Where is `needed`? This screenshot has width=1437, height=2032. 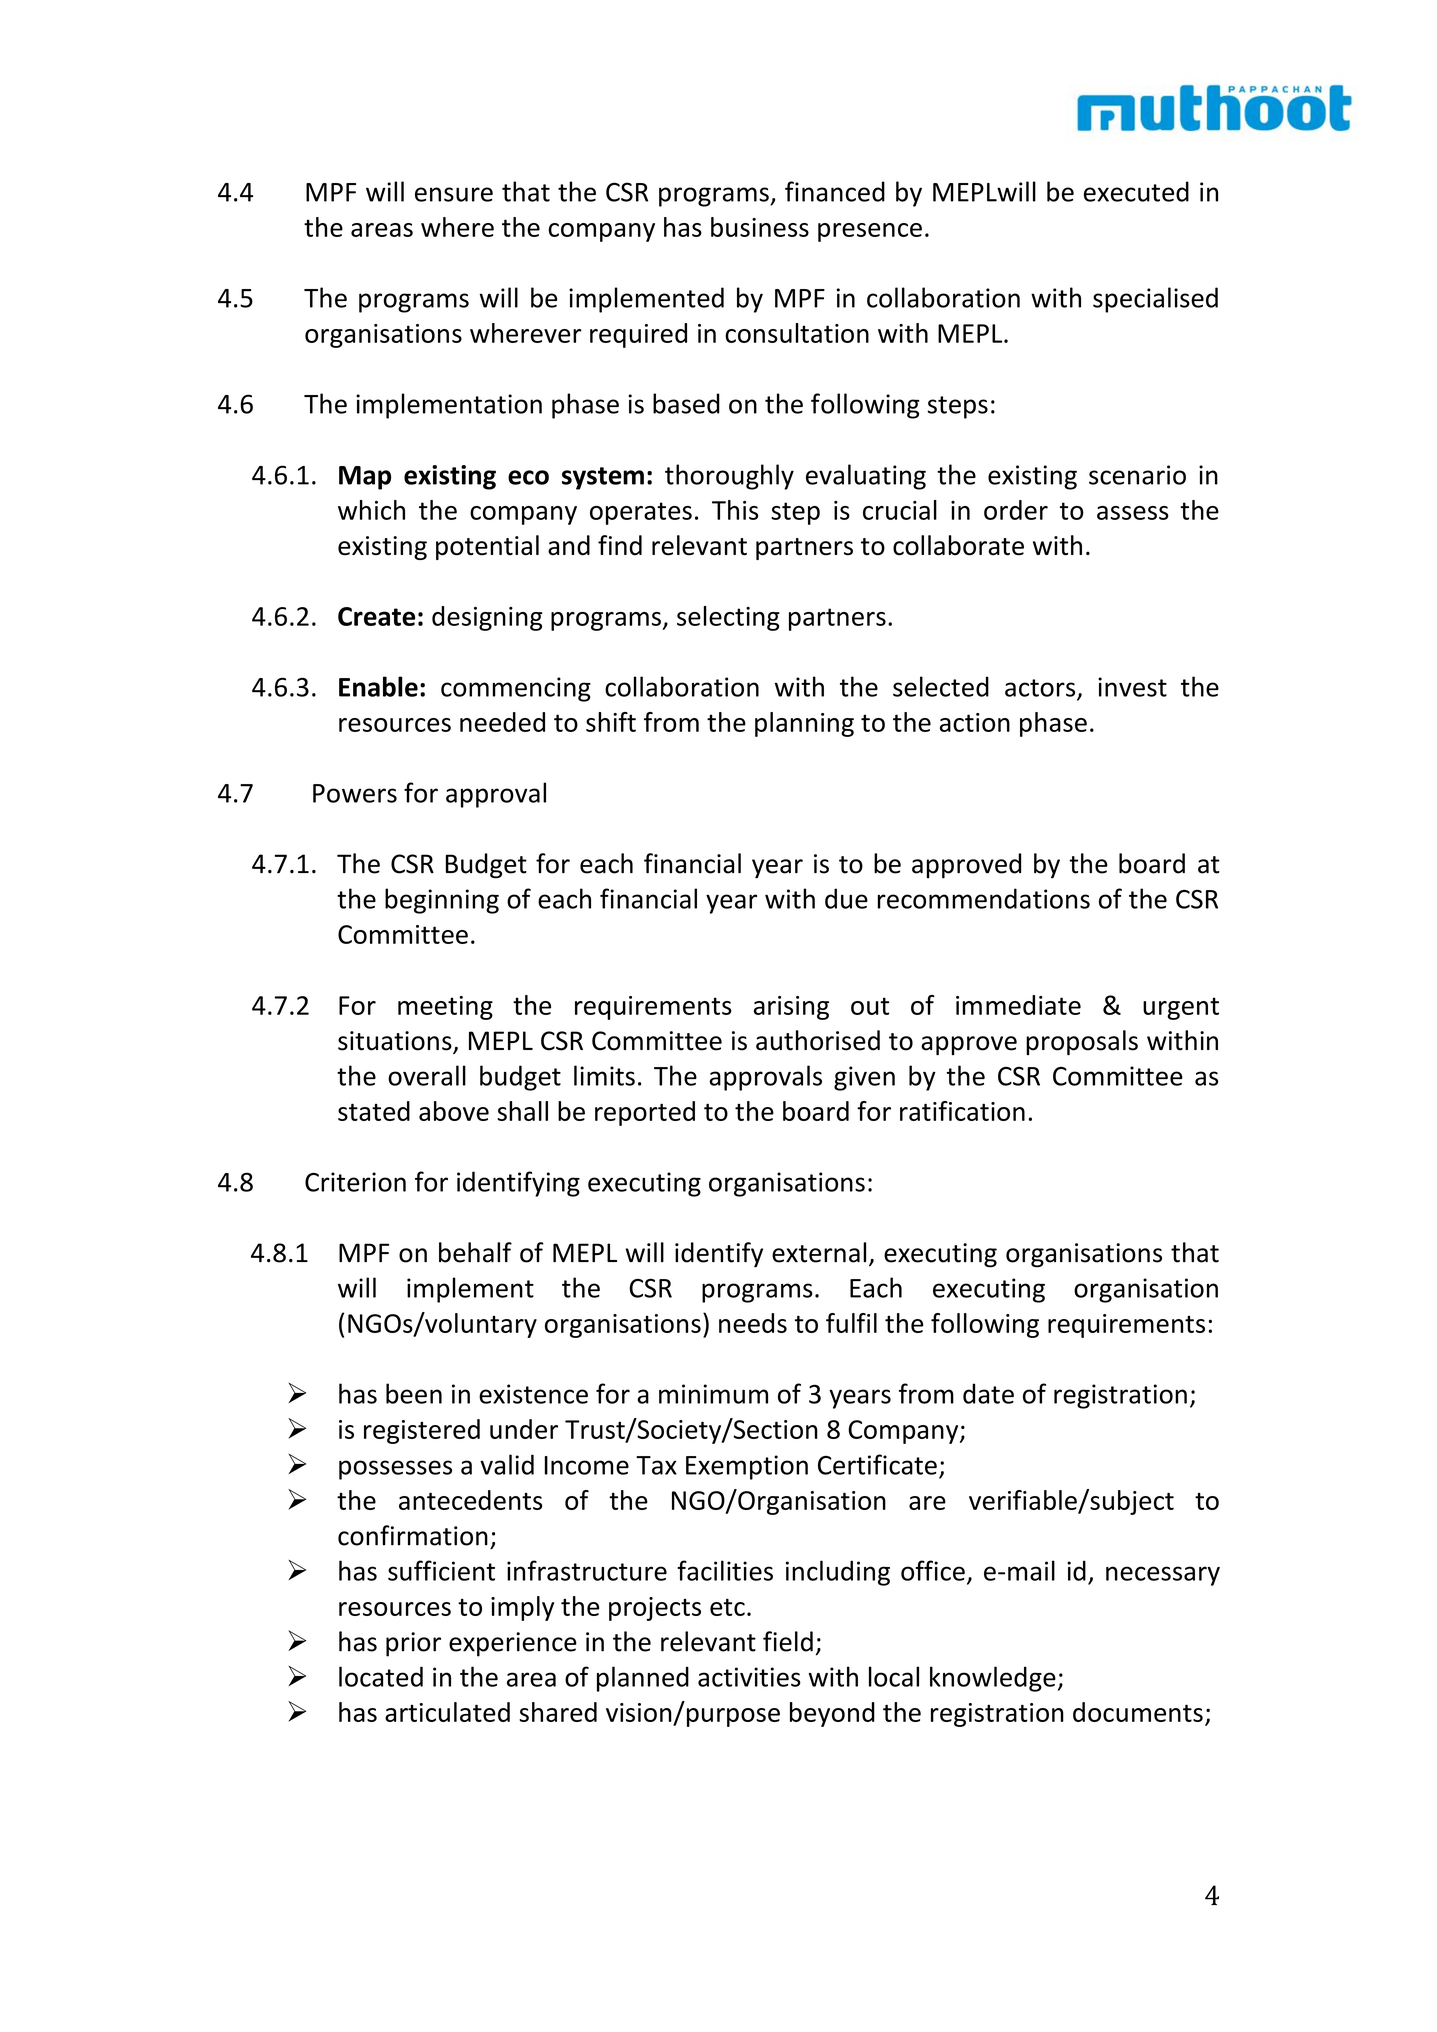 needed is located at coordinates (502, 722).
